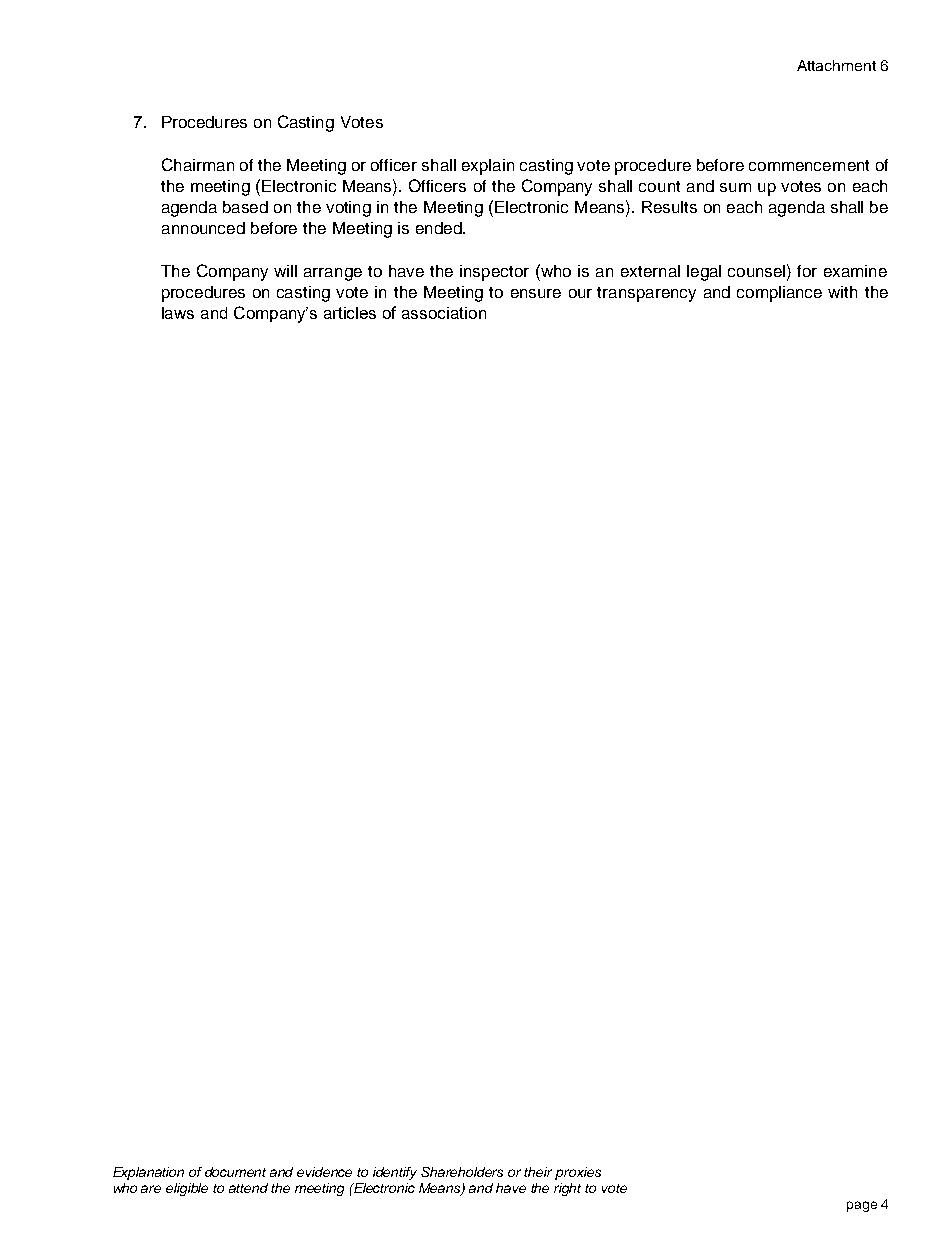  I want to click on attend, so click(248, 1188).
